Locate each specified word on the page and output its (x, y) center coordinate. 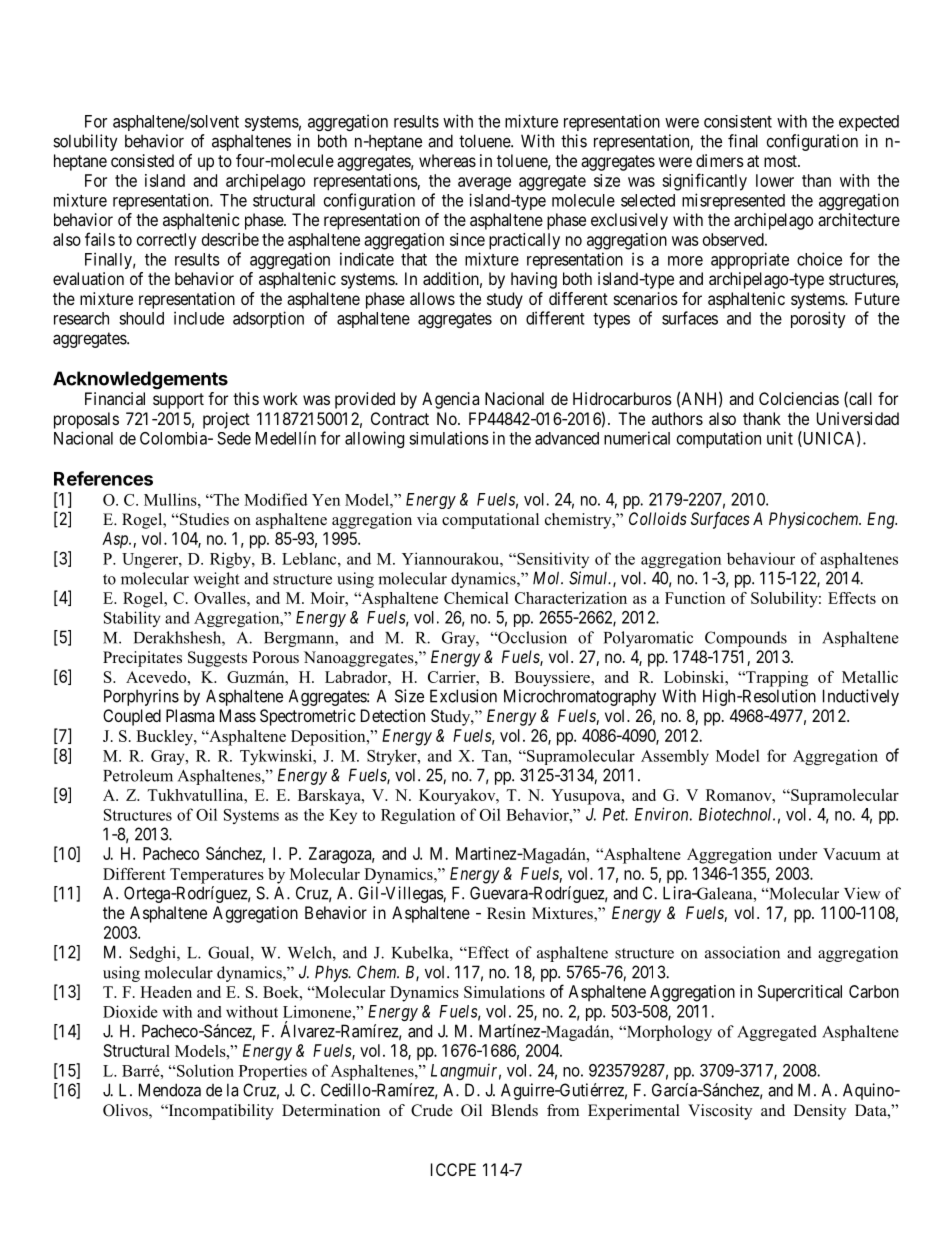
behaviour (761, 558)
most (781, 161)
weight (216, 580)
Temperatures (217, 876)
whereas (447, 160)
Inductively (861, 697)
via (427, 519)
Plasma (190, 715)
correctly (167, 241)
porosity (818, 319)
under (798, 854)
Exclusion (463, 696)
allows (432, 298)
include (199, 318)
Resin (506, 913)
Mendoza (170, 1090)
